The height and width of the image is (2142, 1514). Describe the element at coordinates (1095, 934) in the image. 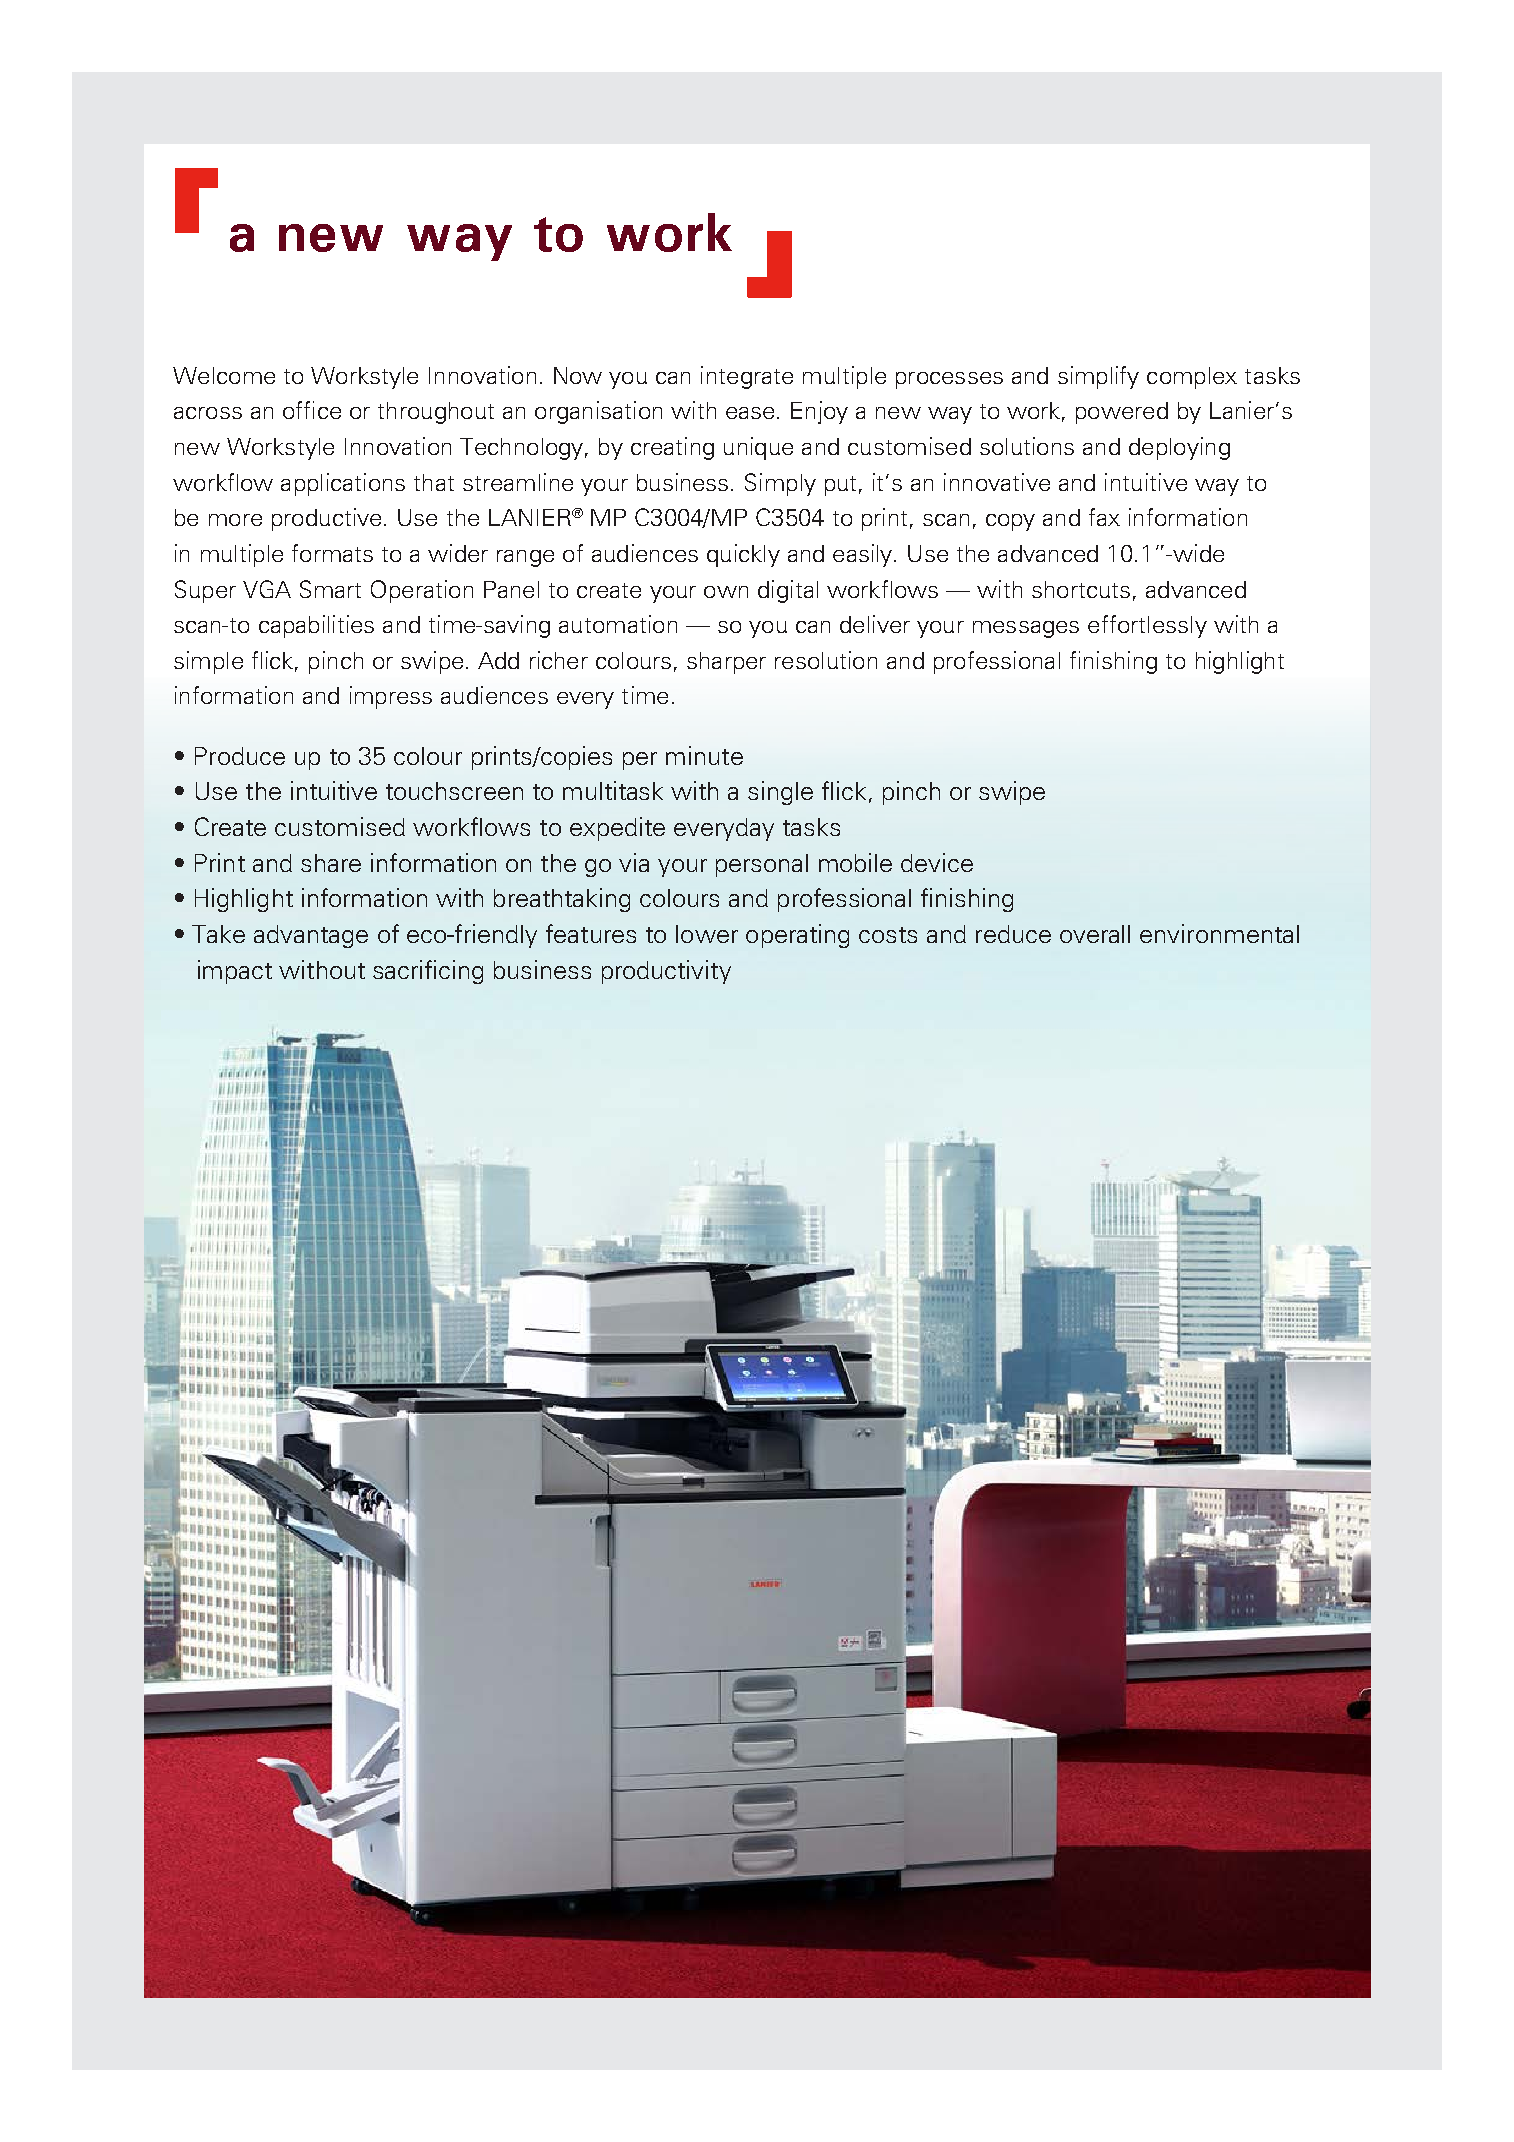

I see `overall` at that location.
